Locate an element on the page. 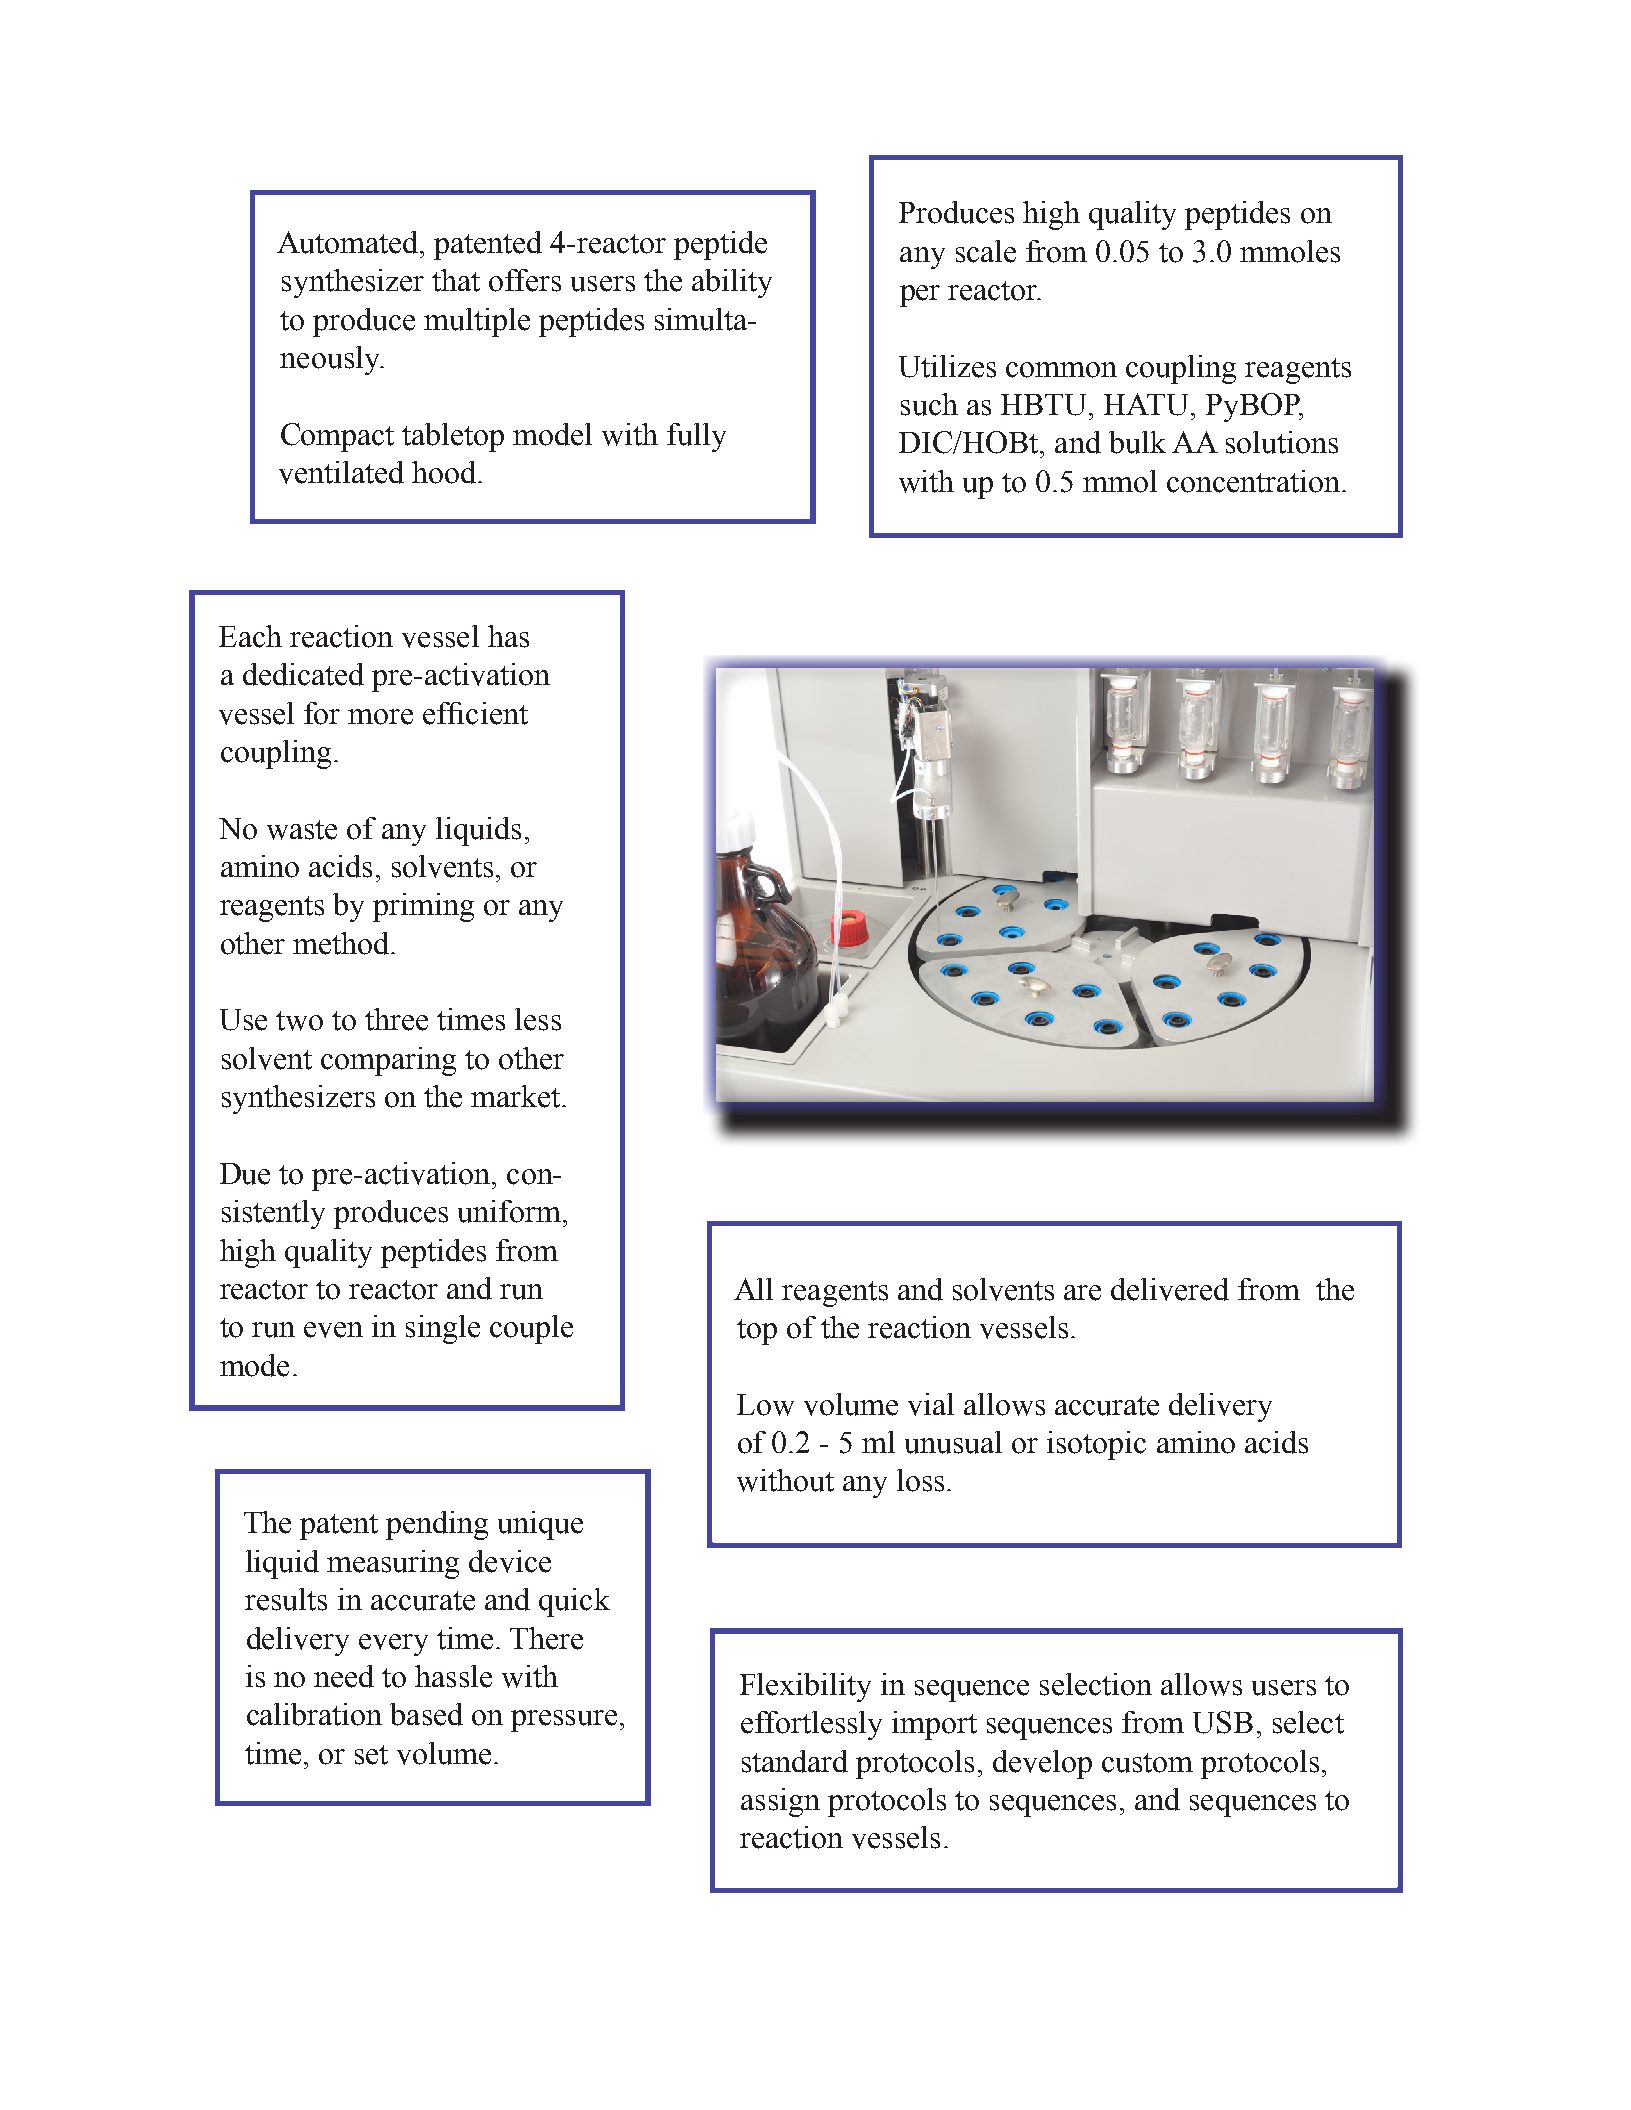 The width and height of the page is (1631, 2110). delivered is located at coordinates (1170, 1289).
